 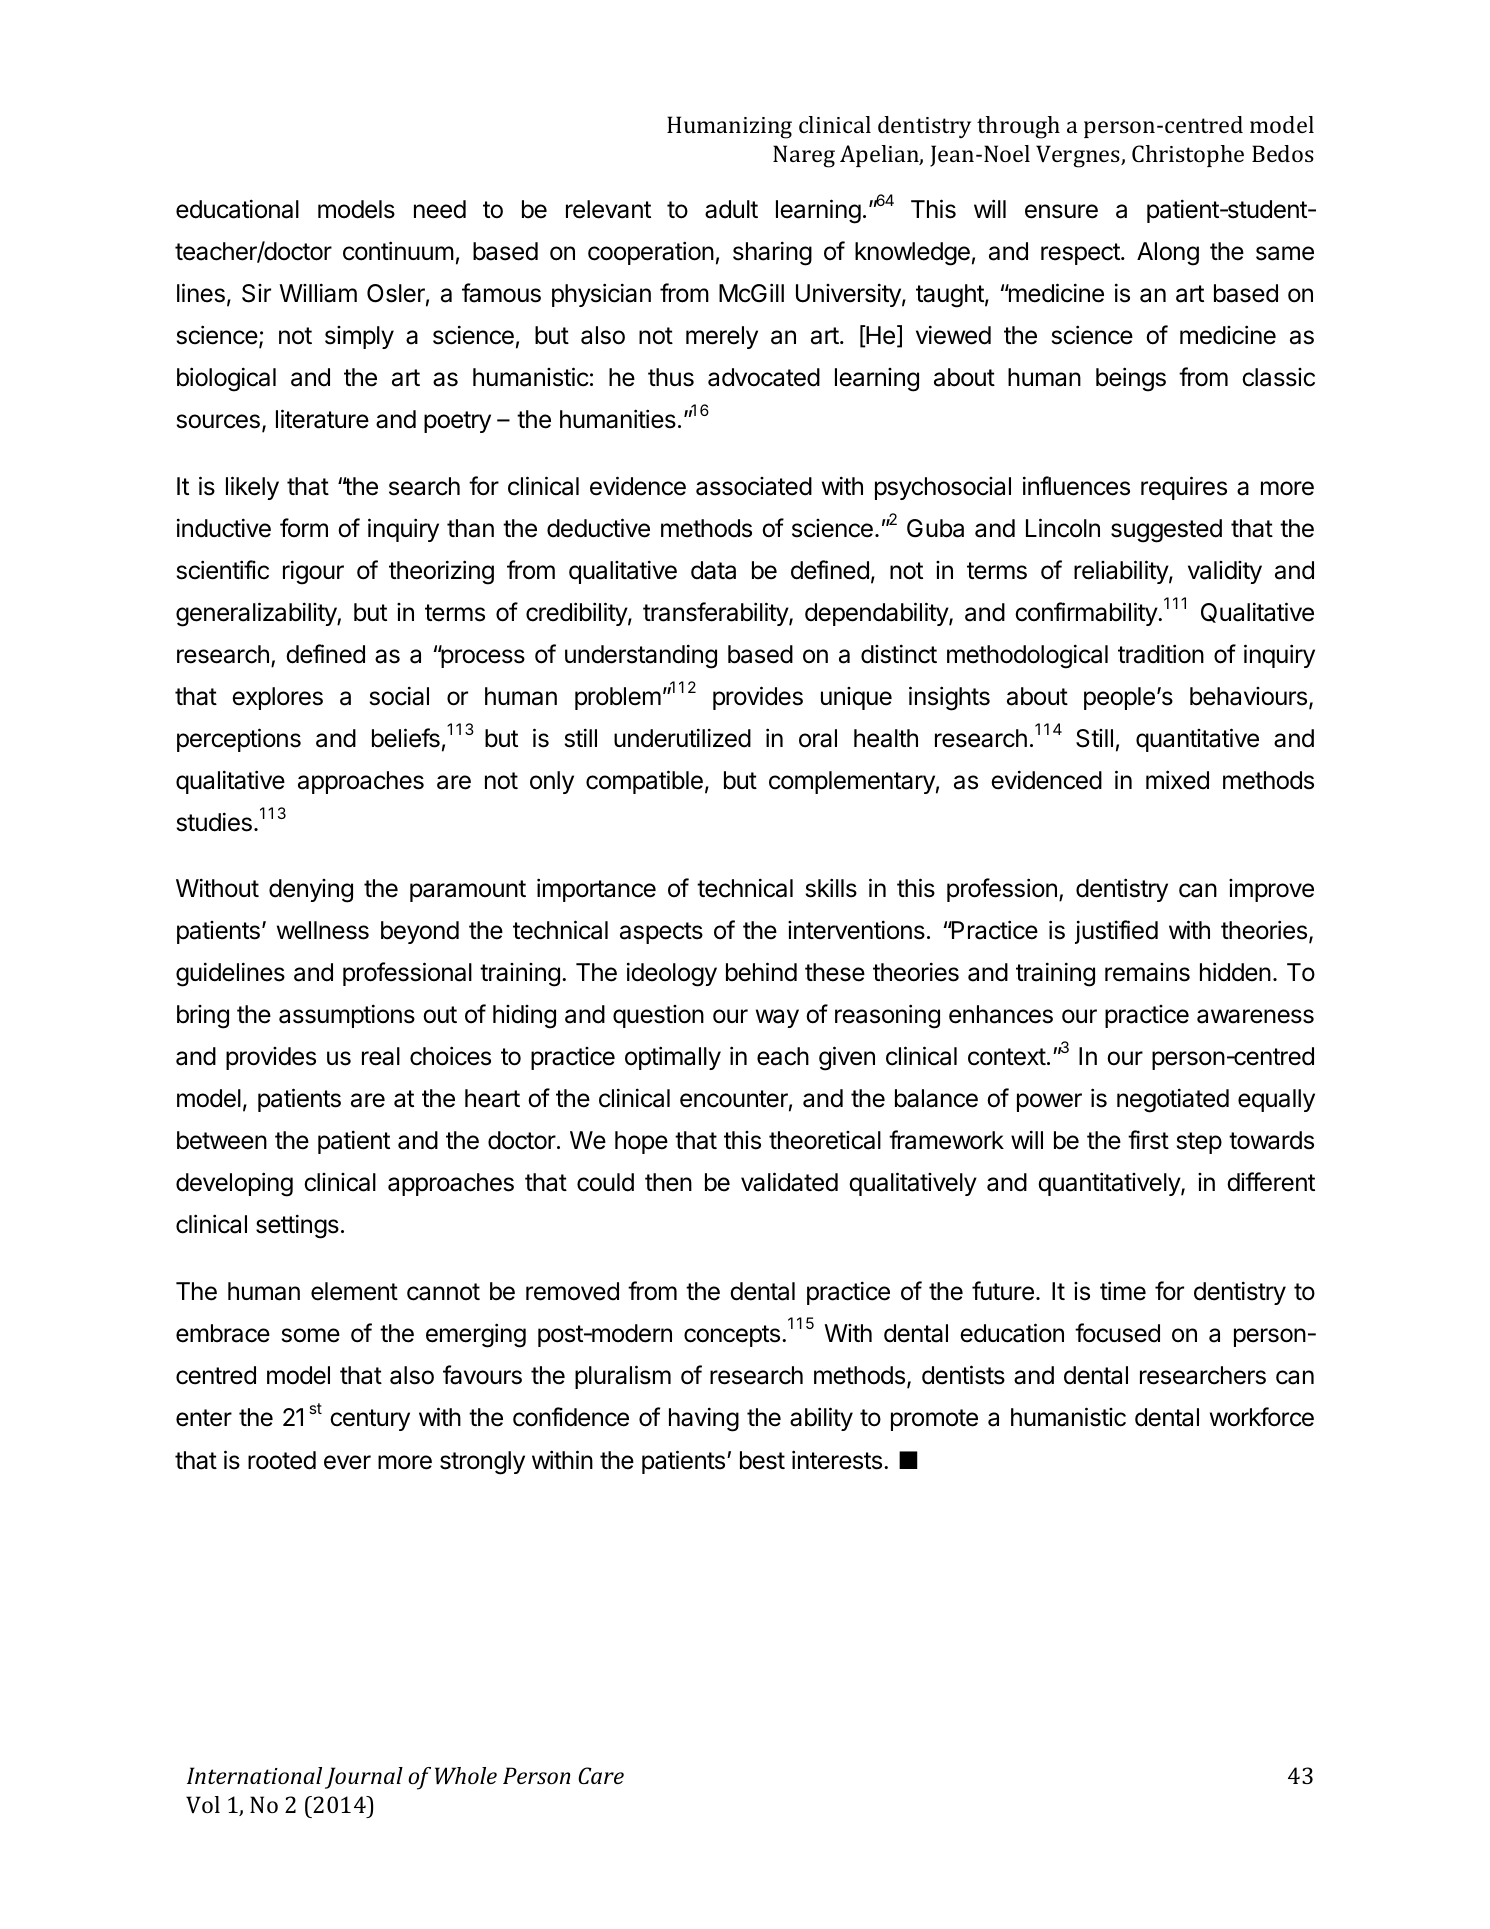 I want to click on Care, so click(x=601, y=1775).
